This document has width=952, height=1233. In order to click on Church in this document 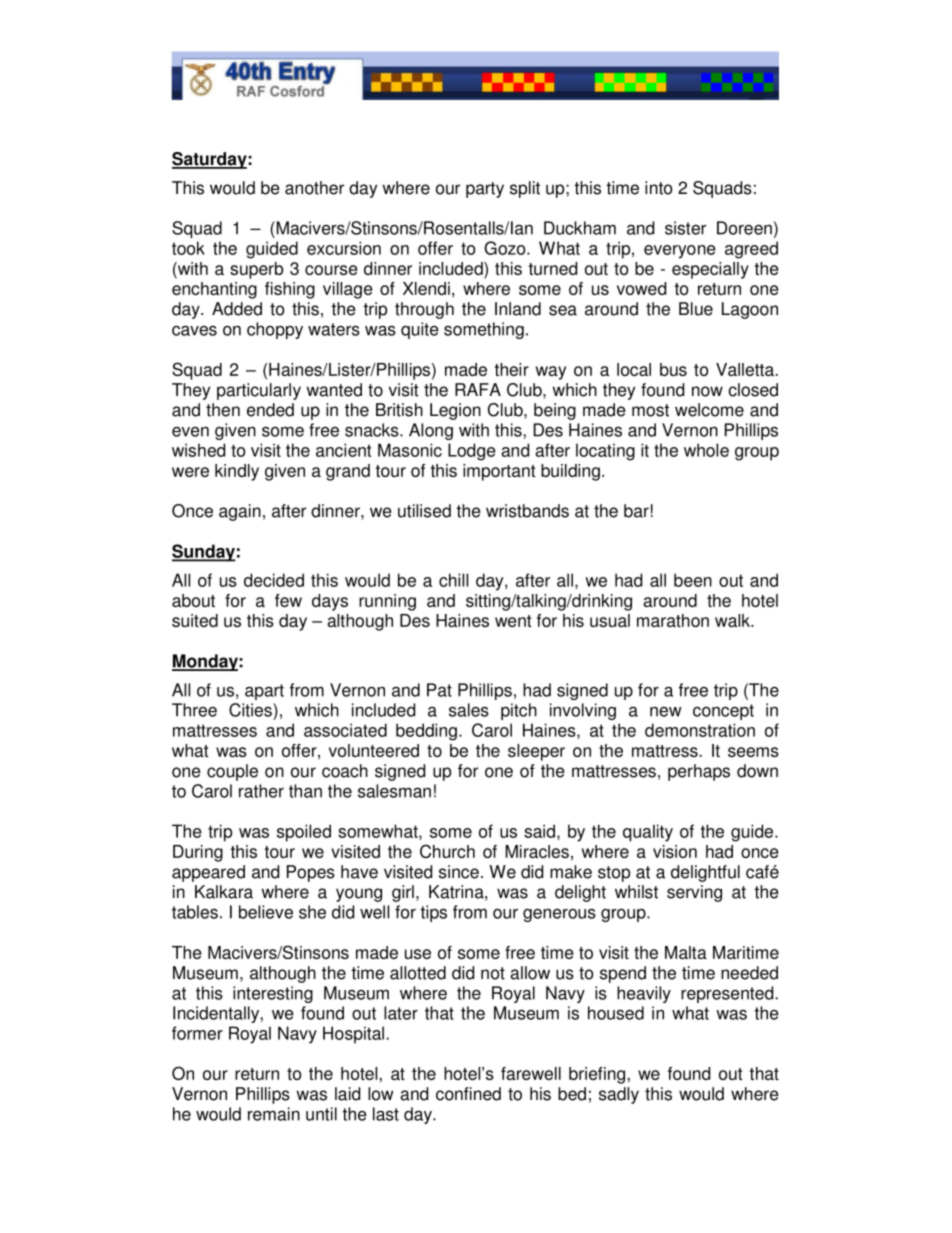, I will do `click(447, 851)`.
